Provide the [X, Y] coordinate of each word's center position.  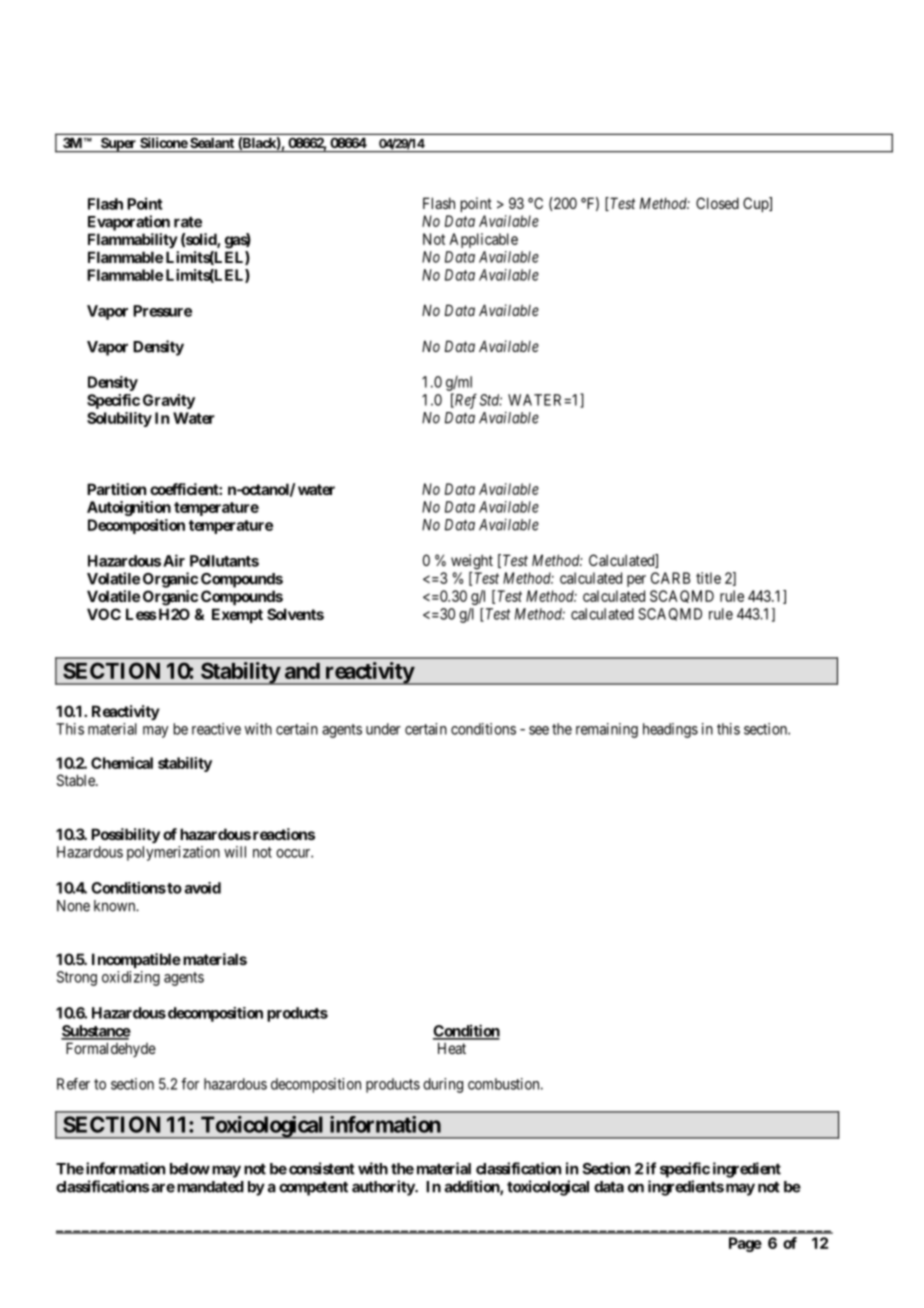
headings [670, 730]
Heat [452, 1048]
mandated [210, 1187]
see [539, 730]
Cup [756, 204]
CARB [670, 578]
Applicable [483, 240]
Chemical [122, 763]
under [383, 729]
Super [118, 145]
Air [174, 560]
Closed [717, 203]
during [443, 1085]
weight [472, 562]
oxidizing [131, 978]
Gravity [169, 401]
